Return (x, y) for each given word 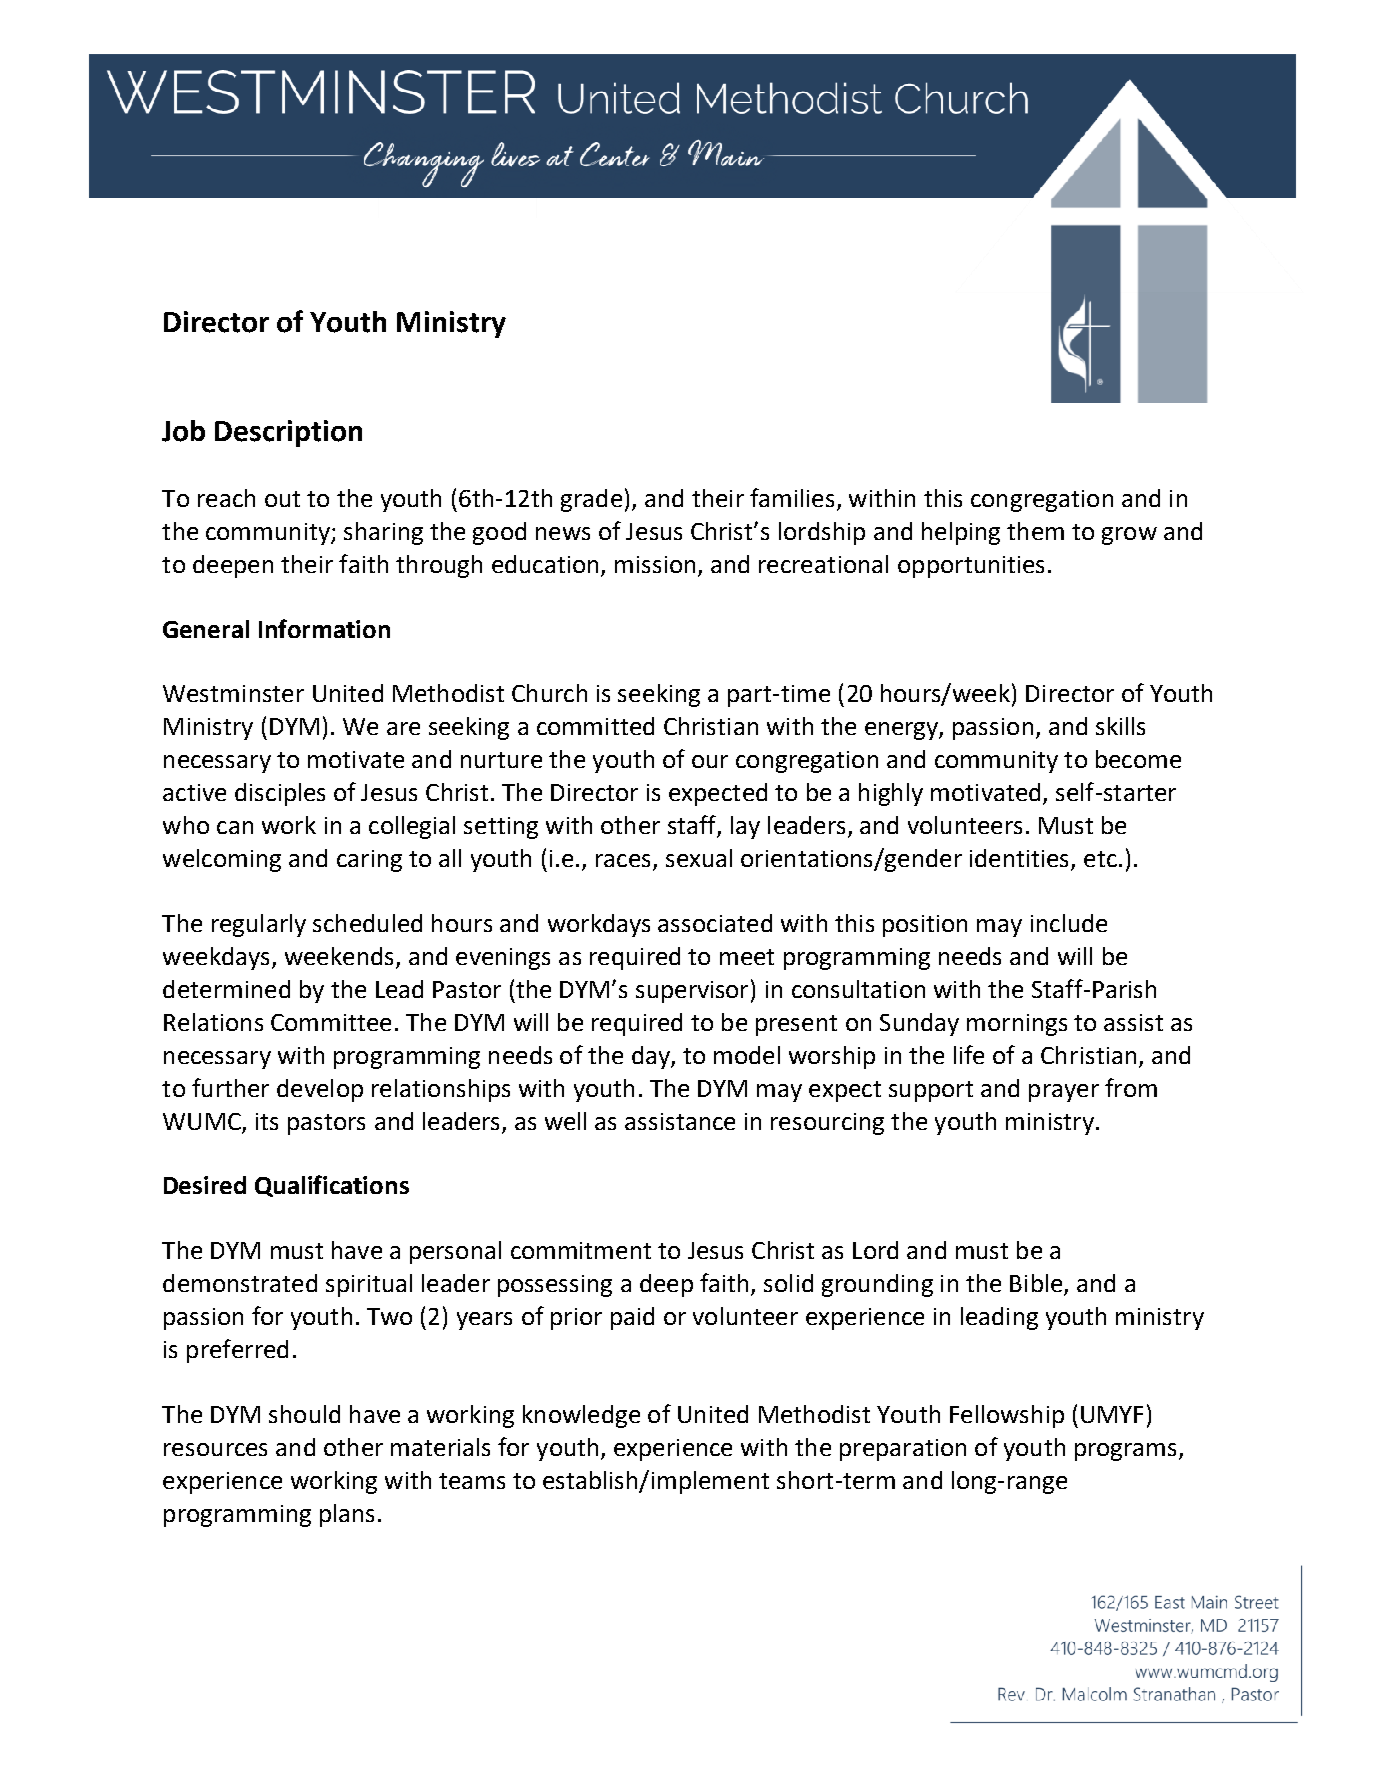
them (1035, 531)
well (565, 1121)
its (267, 1121)
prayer (1064, 1093)
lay (745, 827)
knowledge (581, 1416)
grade (591, 500)
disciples (280, 794)
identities (1021, 859)
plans (347, 1515)
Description (288, 433)
